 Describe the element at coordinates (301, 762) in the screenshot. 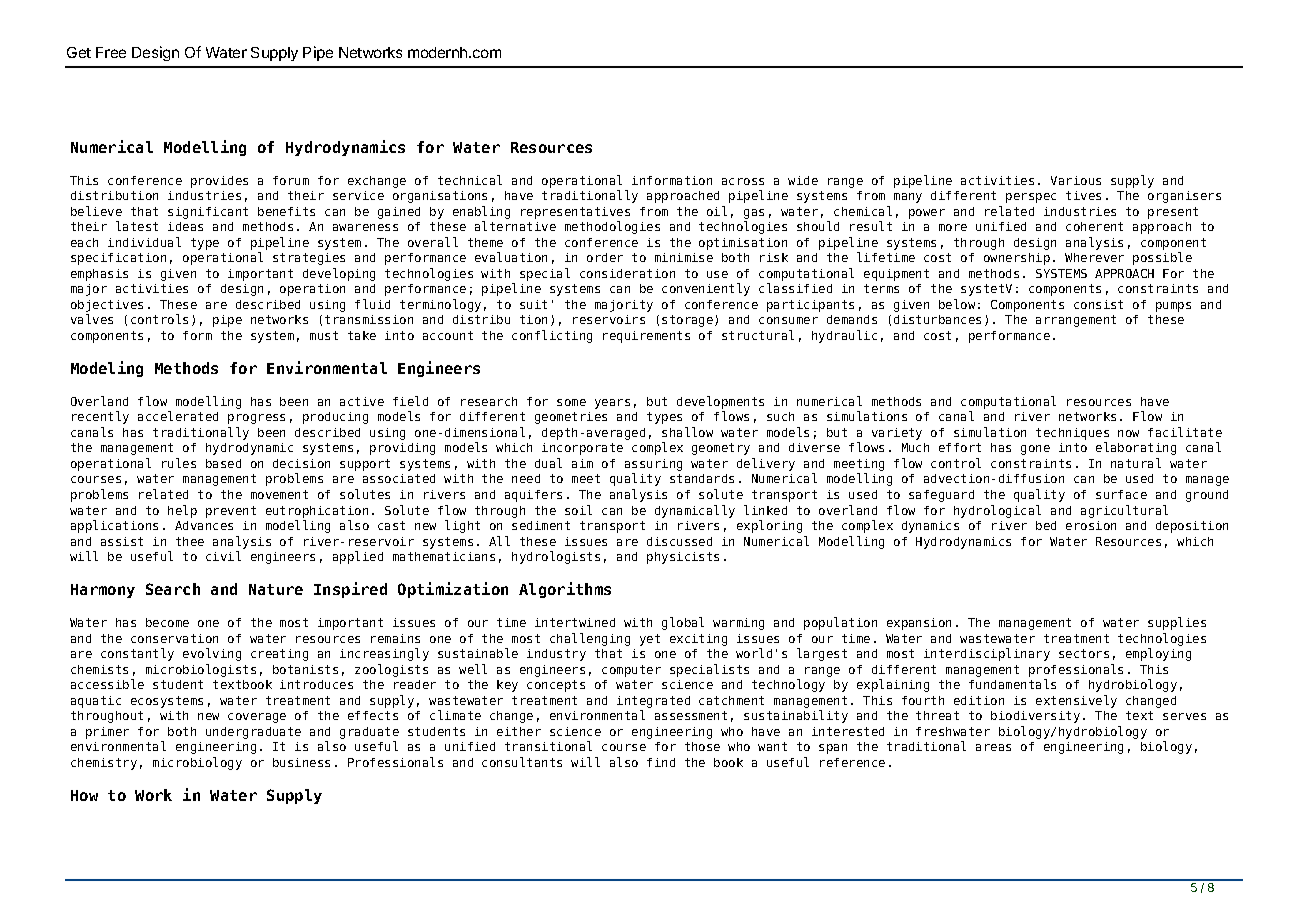

I see `business` at that location.
